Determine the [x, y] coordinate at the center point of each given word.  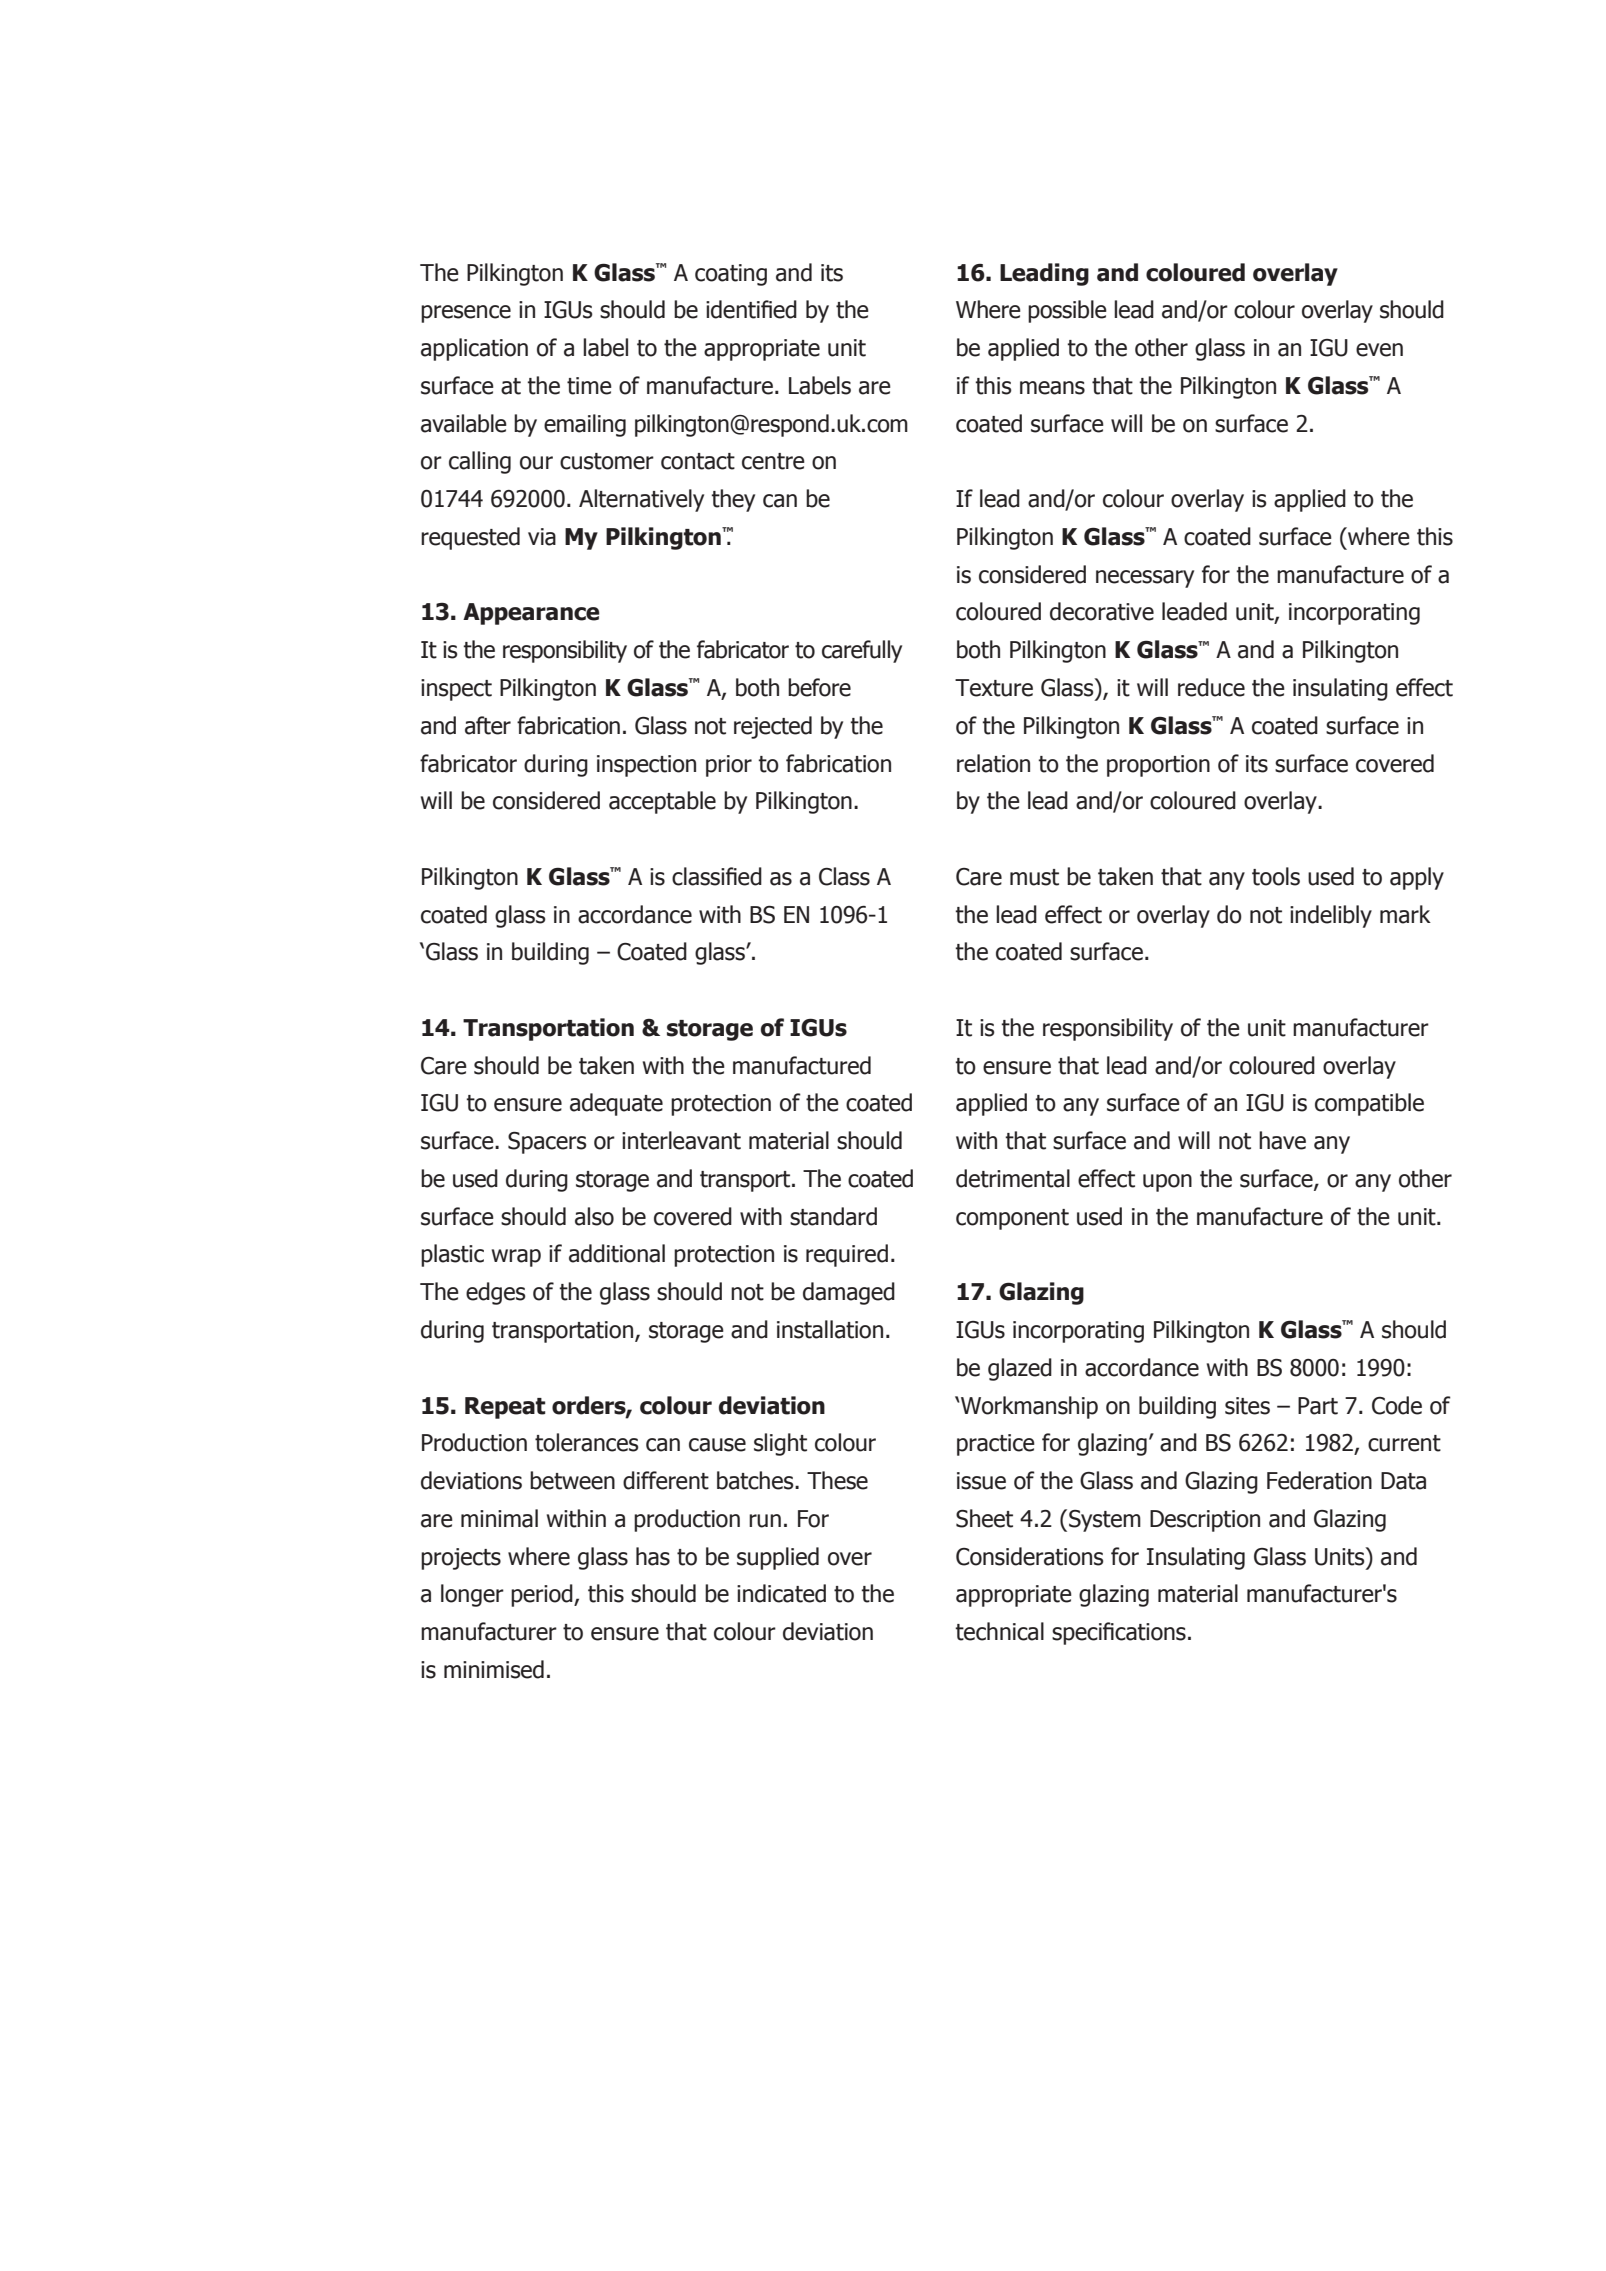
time [589, 386]
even [1379, 350]
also [594, 1216]
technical [999, 1631]
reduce [1211, 687]
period [543, 1595]
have [1282, 1140]
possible [1067, 311]
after [488, 725]
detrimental [1013, 1178]
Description [1205, 1521]
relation [993, 763]
